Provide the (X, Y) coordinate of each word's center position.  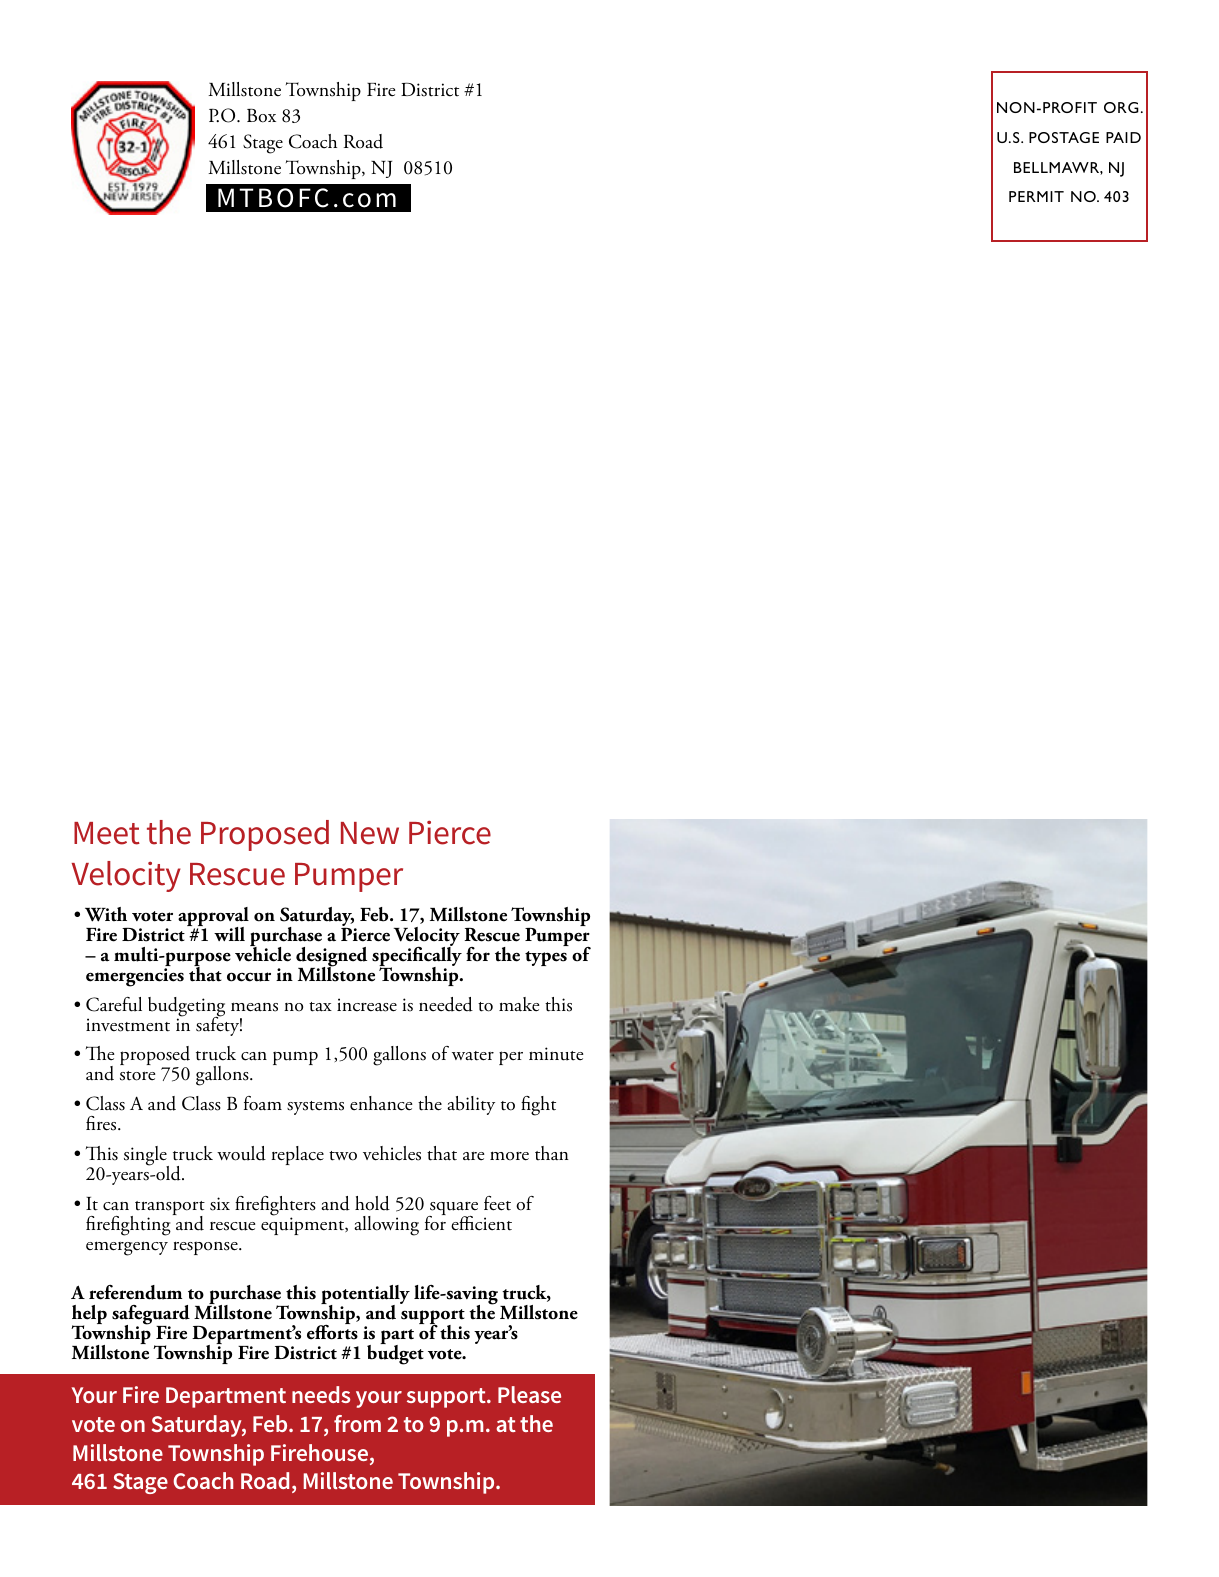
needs (321, 1394)
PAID (1123, 137)
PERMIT (1036, 196)
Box (261, 116)
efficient (481, 1223)
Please (529, 1394)
